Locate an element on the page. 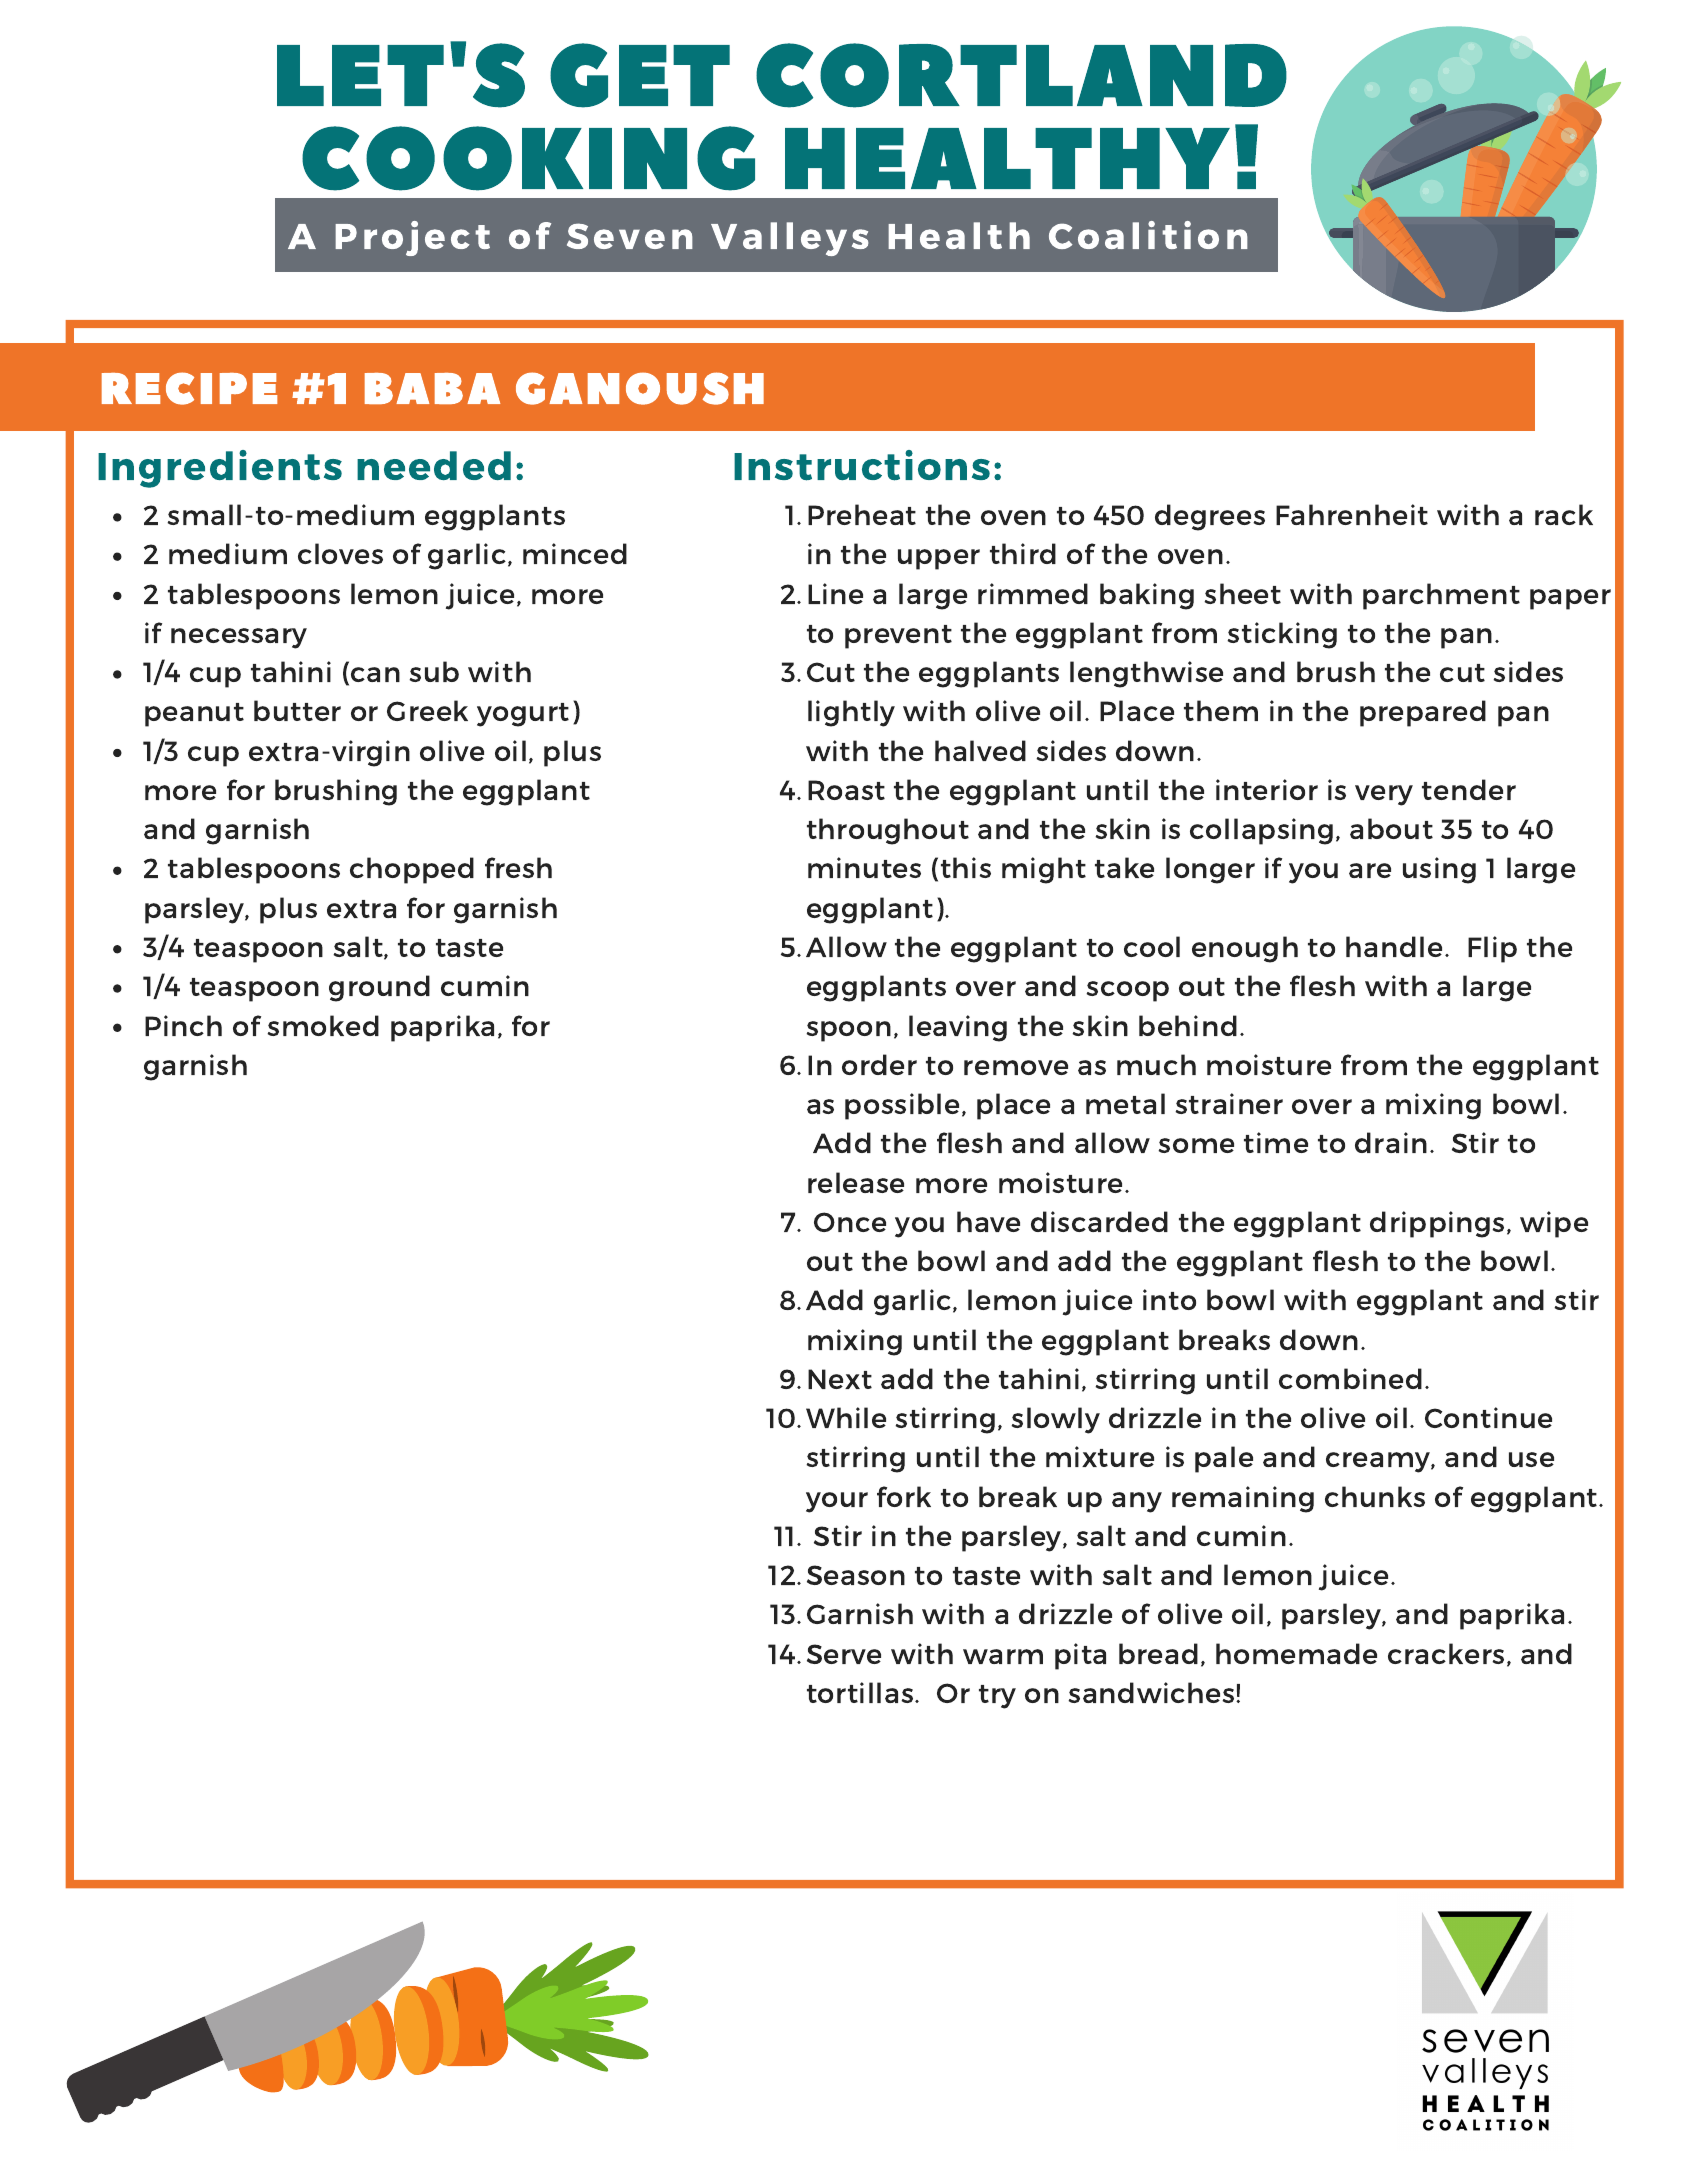  Preheat is located at coordinates (862, 514).
